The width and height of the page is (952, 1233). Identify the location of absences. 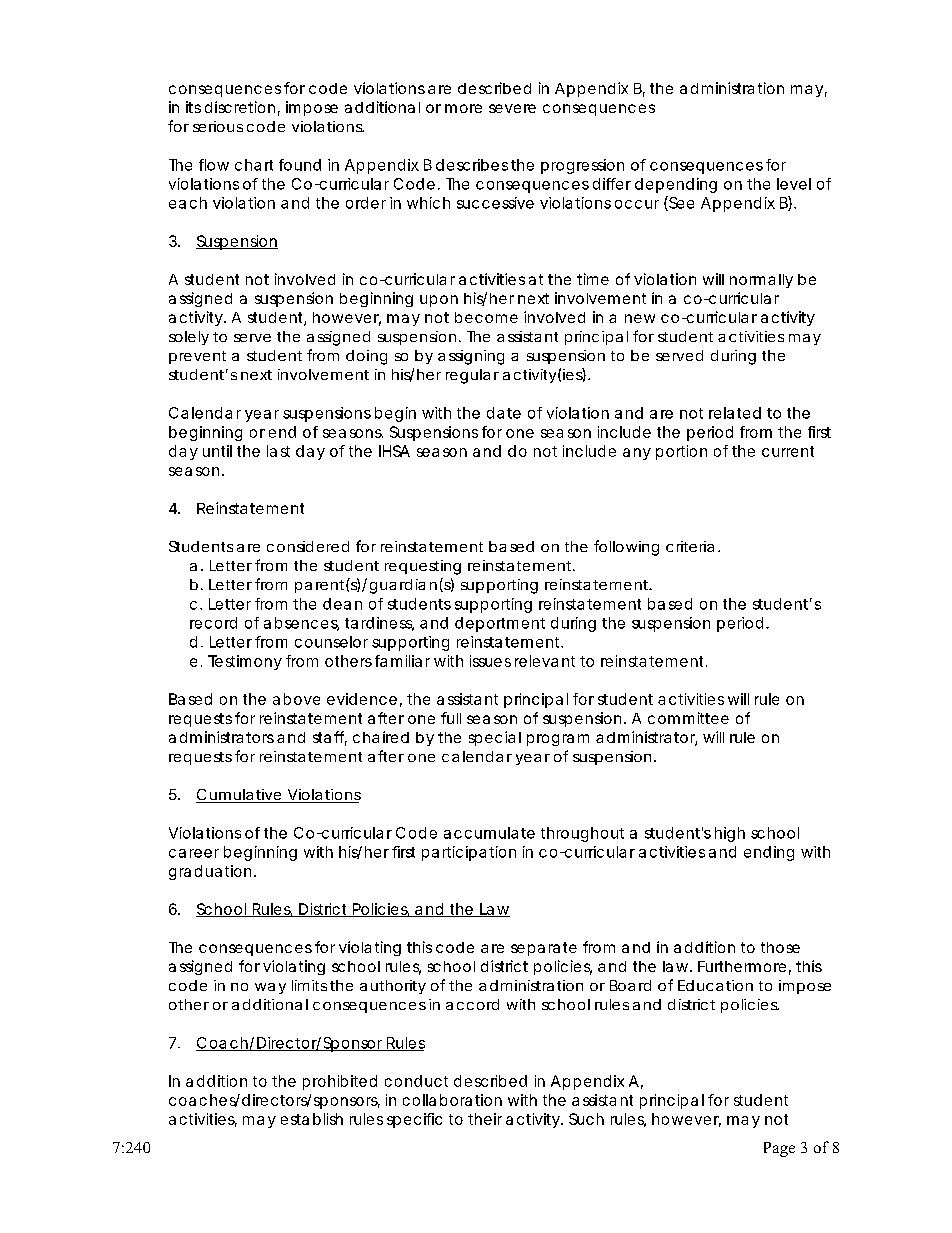
(301, 624).
